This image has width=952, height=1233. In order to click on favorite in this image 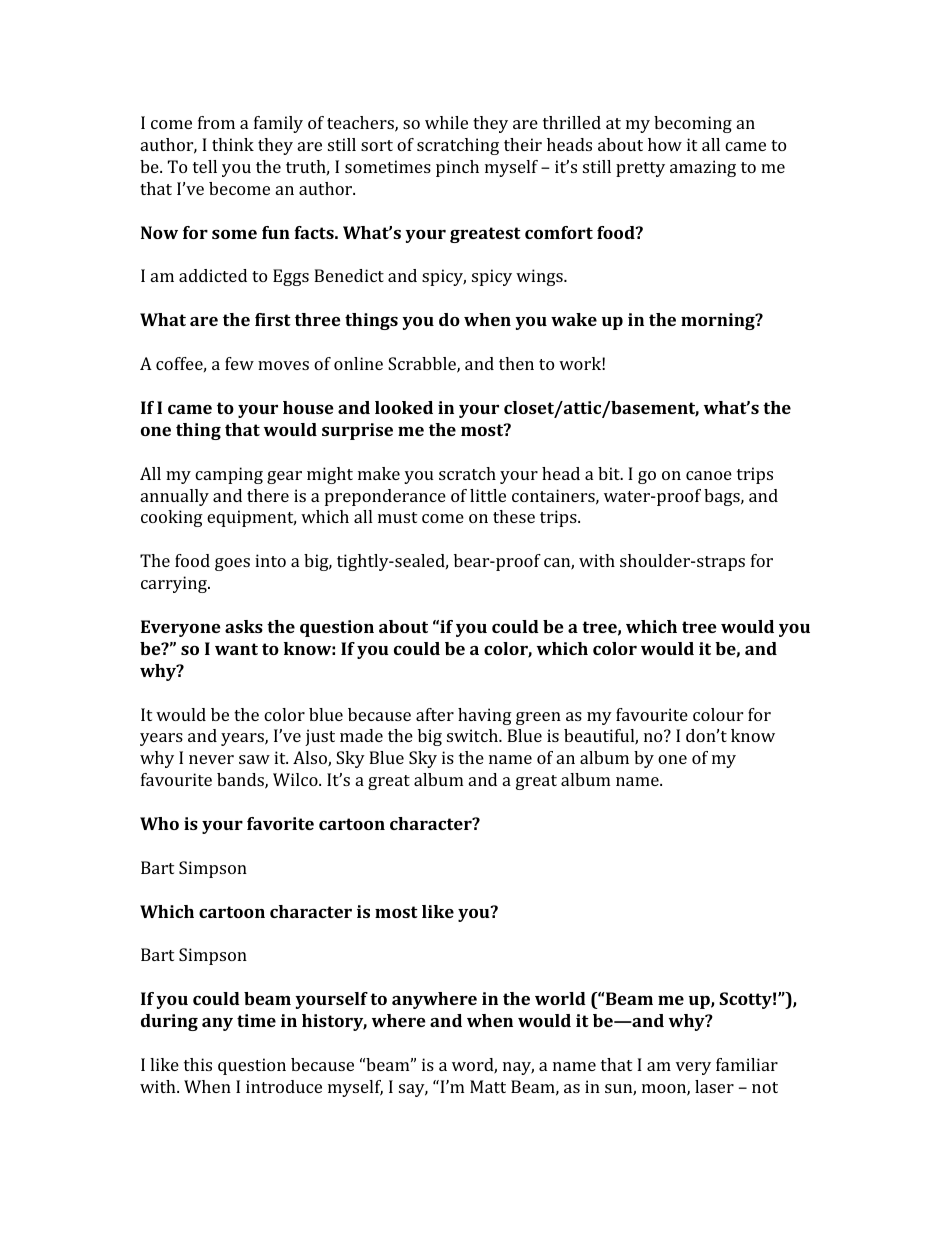, I will do `click(280, 823)`.
